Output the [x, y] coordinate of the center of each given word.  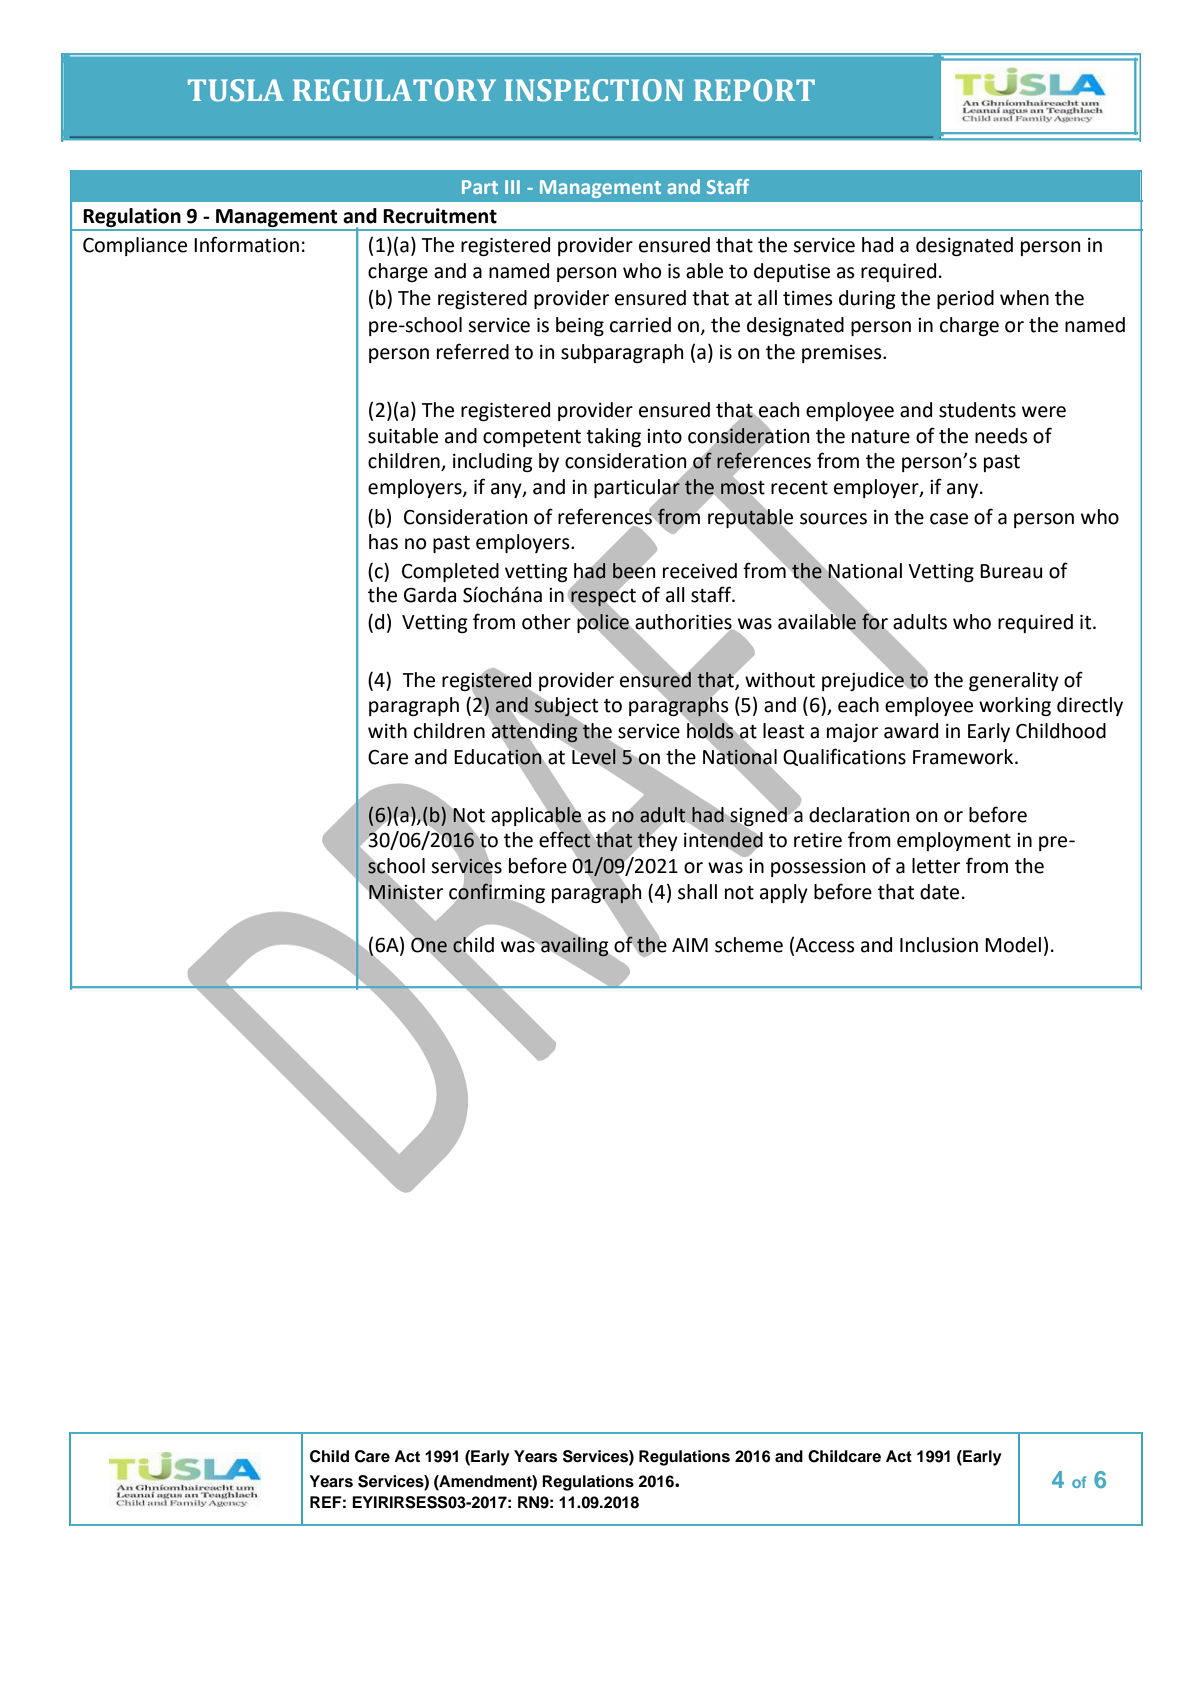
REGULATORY [394, 90]
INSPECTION [594, 90]
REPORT [754, 90]
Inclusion [939, 945]
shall [697, 892]
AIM [690, 945]
